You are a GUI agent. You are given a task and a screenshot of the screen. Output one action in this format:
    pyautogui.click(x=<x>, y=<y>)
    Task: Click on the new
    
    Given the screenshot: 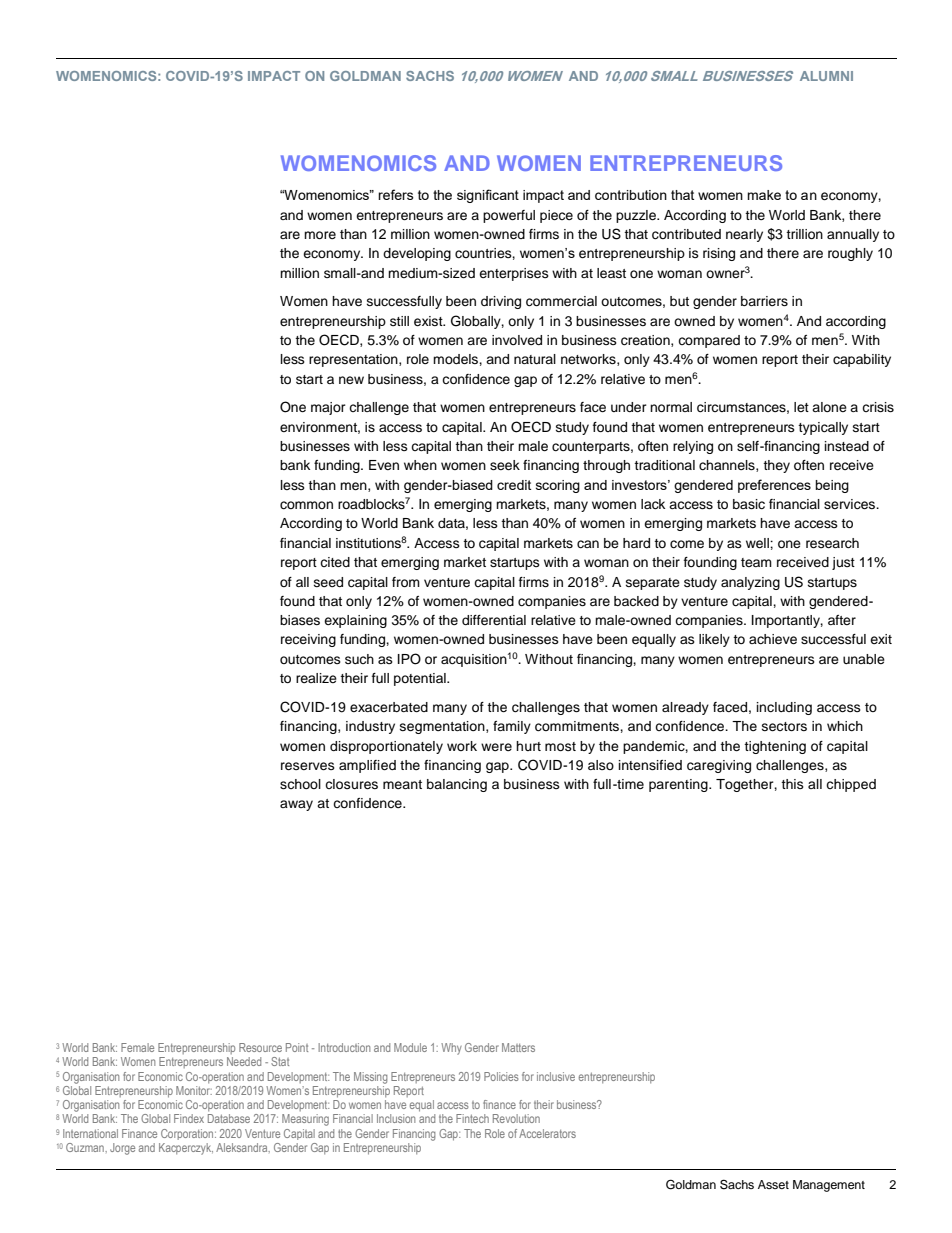 What is the action you would take?
    pyautogui.click(x=351, y=380)
